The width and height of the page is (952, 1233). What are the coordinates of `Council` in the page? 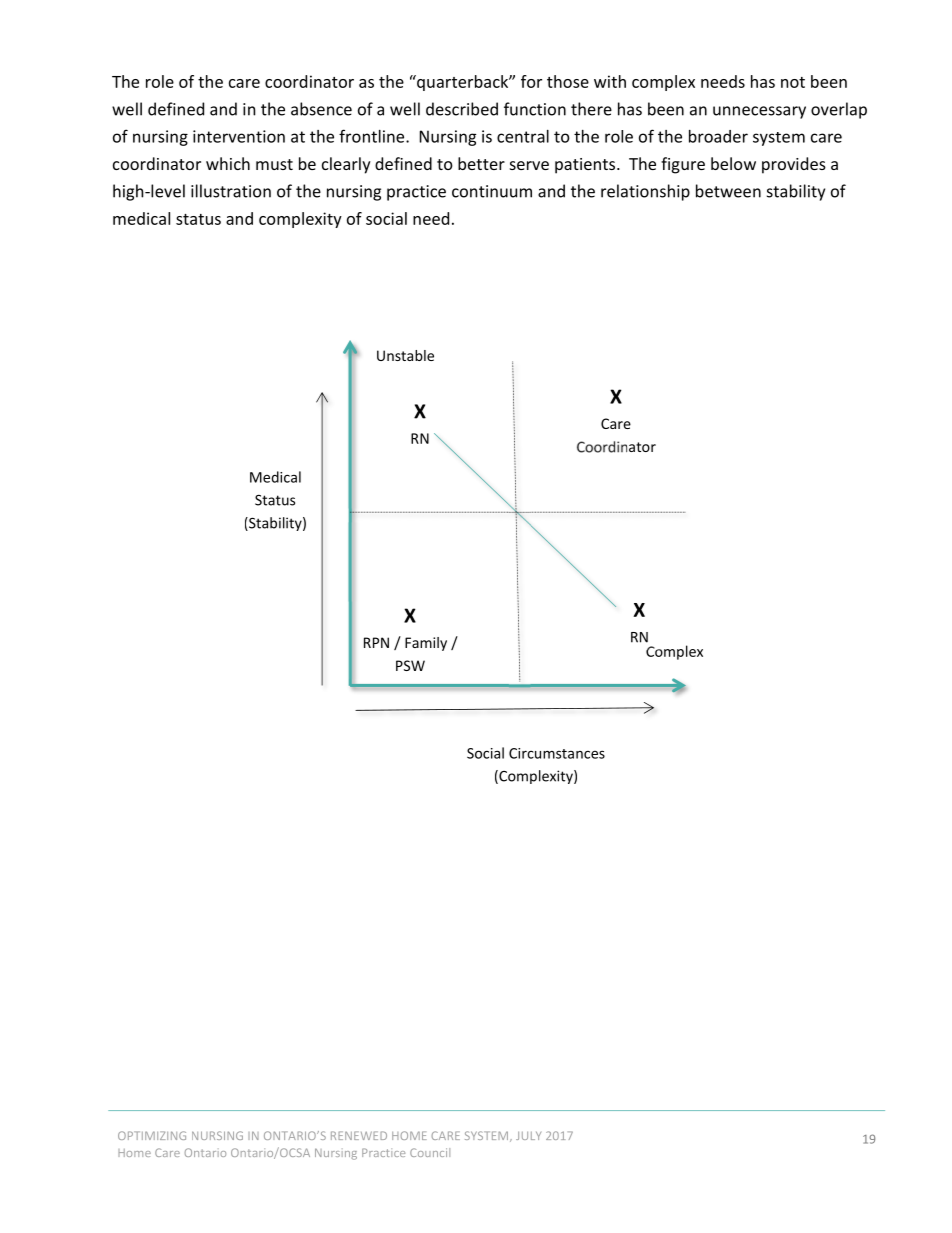 It's located at (430, 1152).
